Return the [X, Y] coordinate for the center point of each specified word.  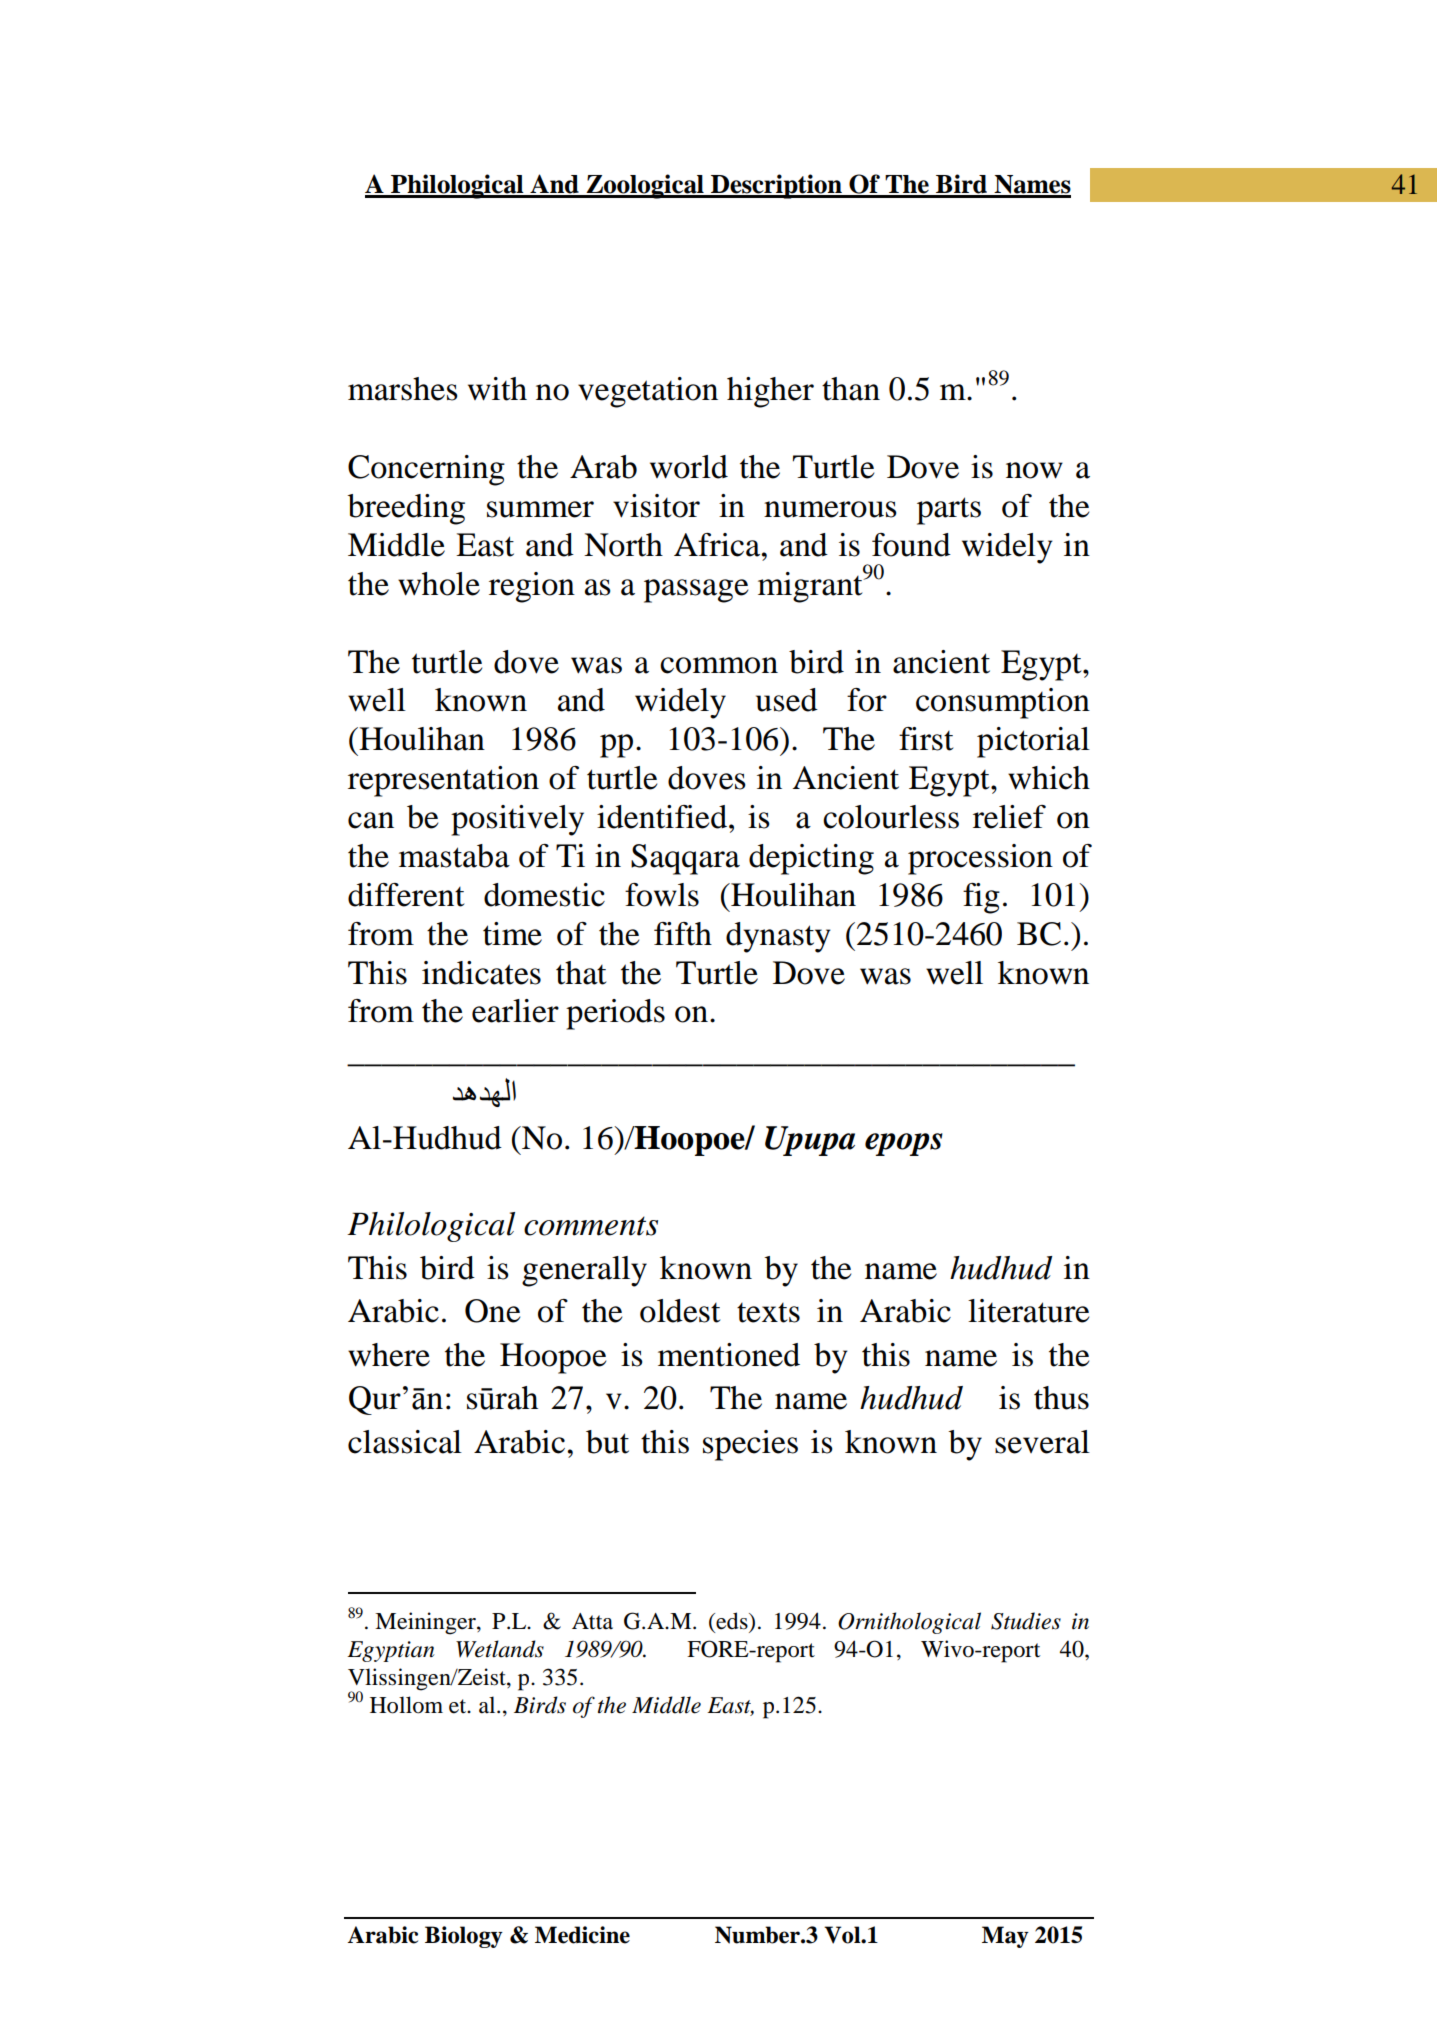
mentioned [729, 1355]
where [389, 1355]
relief [1009, 817]
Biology [464, 1937]
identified [662, 817]
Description [776, 186]
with [497, 389]
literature [1028, 1311]
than [851, 389]
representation [443, 781]
